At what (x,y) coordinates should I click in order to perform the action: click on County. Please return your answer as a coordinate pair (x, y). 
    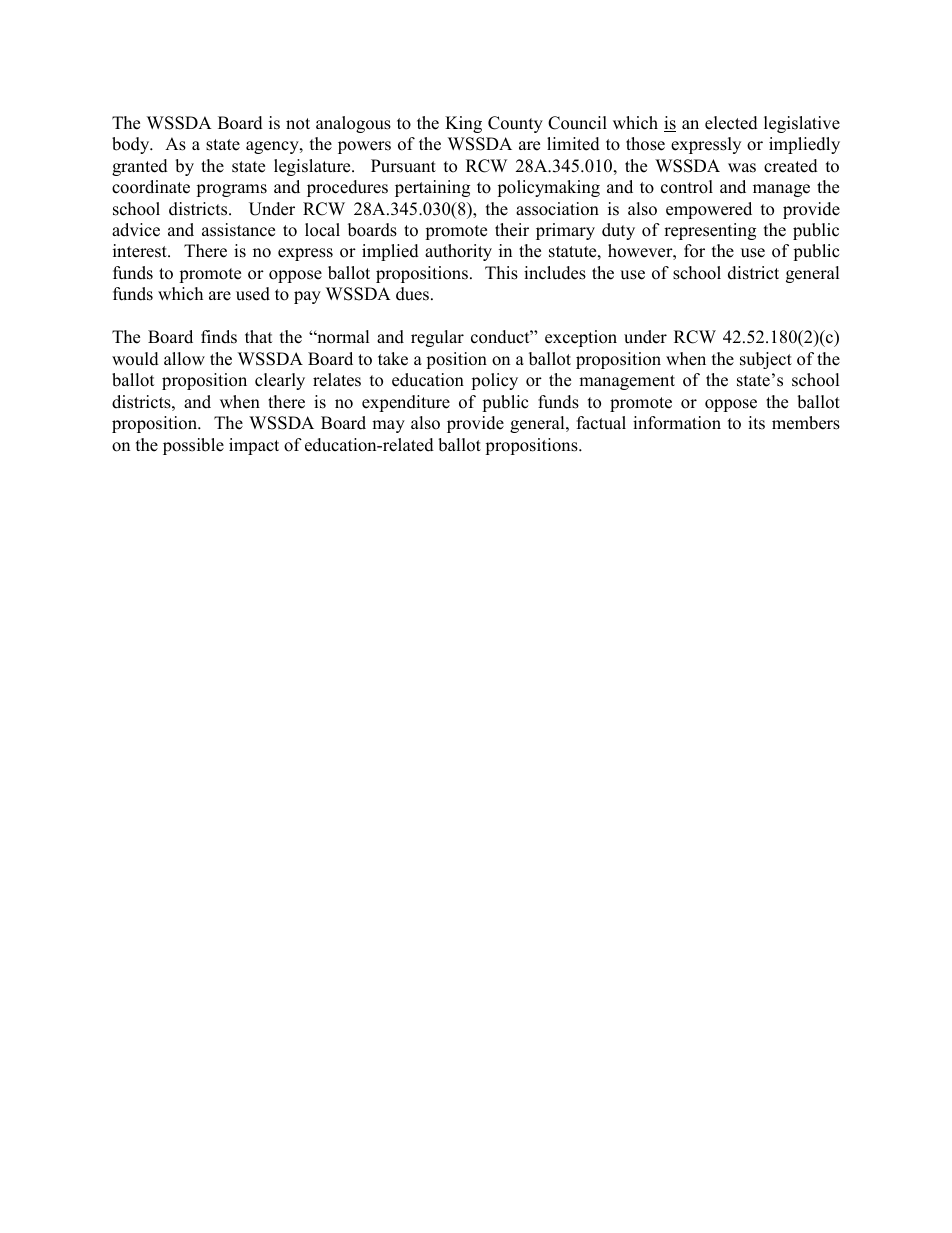
    Looking at the image, I should click on (515, 124).
